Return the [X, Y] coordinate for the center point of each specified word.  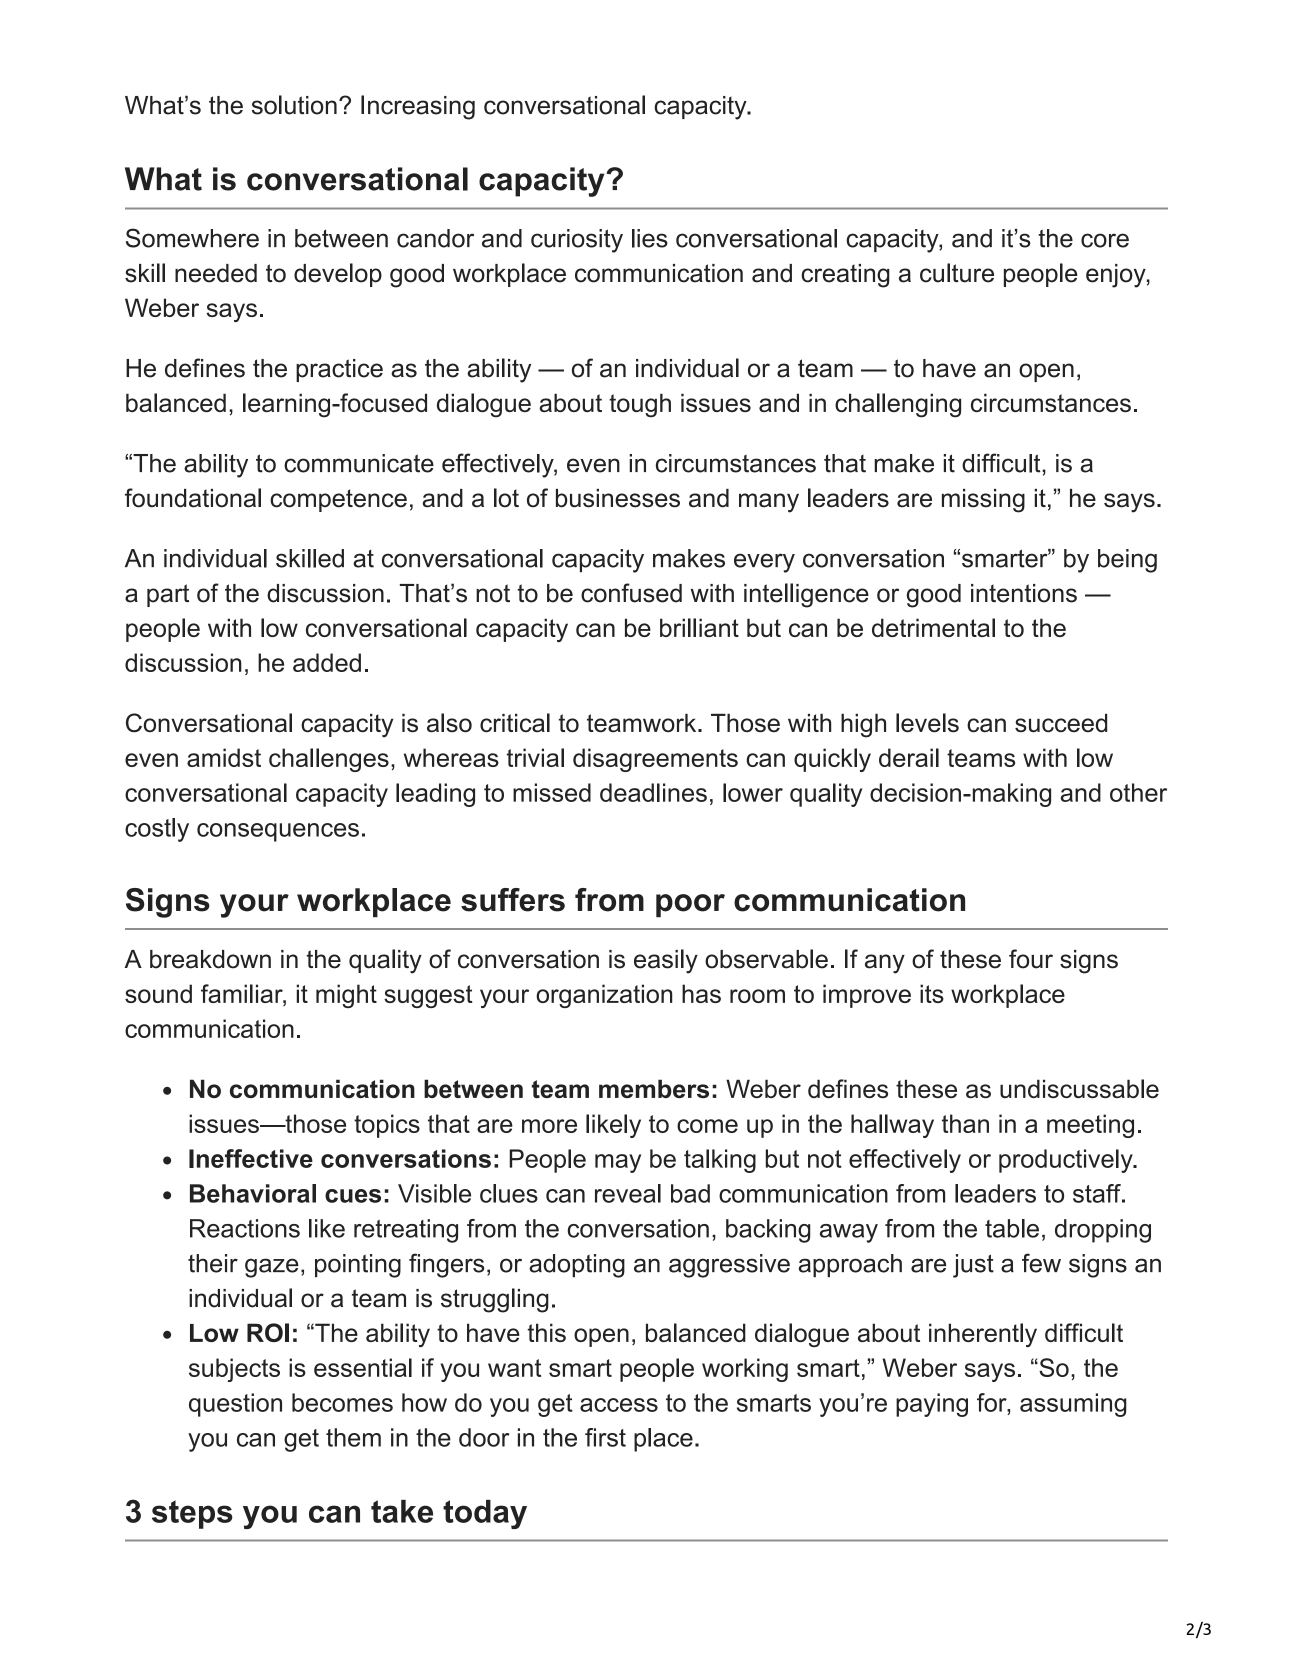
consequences [278, 832]
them [353, 1437]
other [1138, 792]
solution [294, 105]
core [1105, 240]
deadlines [653, 792]
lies [650, 238]
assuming [1073, 1405]
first [605, 1437]
